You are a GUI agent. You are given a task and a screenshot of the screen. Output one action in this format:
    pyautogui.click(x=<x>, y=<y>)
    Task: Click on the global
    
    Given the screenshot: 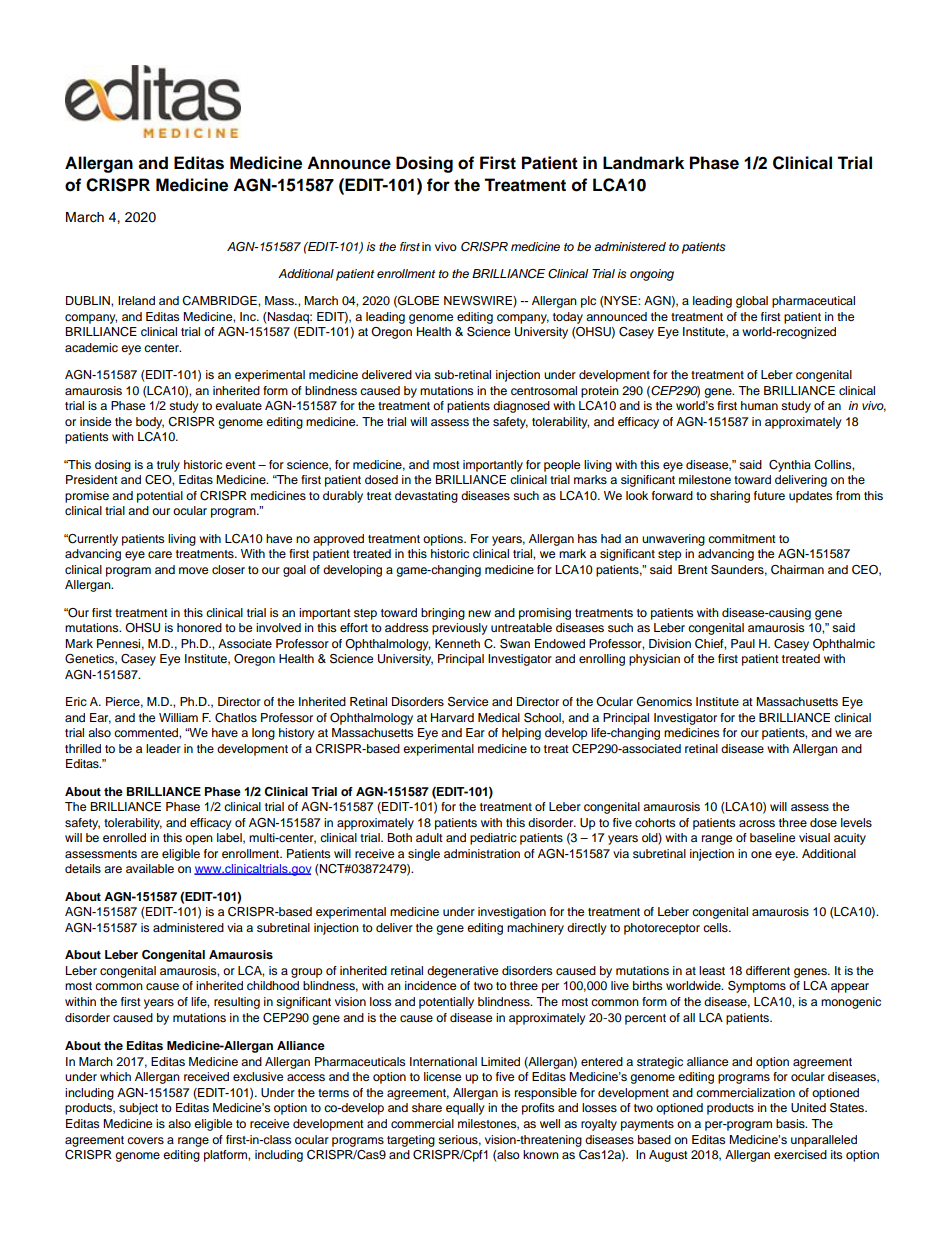 What is the action you would take?
    pyautogui.click(x=752, y=302)
